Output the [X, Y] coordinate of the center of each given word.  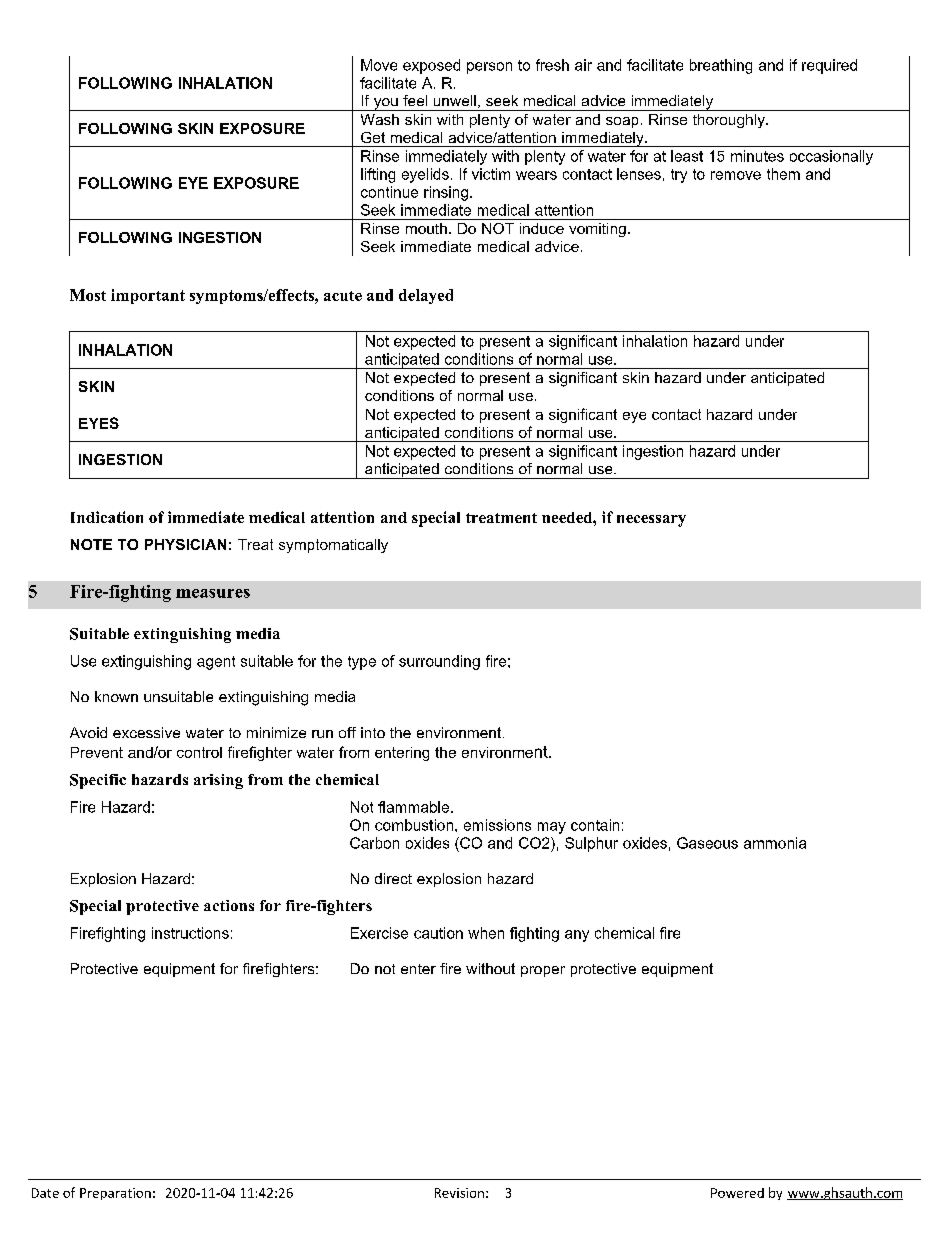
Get [373, 137]
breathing [721, 66]
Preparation [115, 1194]
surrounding [439, 662]
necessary [651, 521]
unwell [455, 100]
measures [213, 593]
